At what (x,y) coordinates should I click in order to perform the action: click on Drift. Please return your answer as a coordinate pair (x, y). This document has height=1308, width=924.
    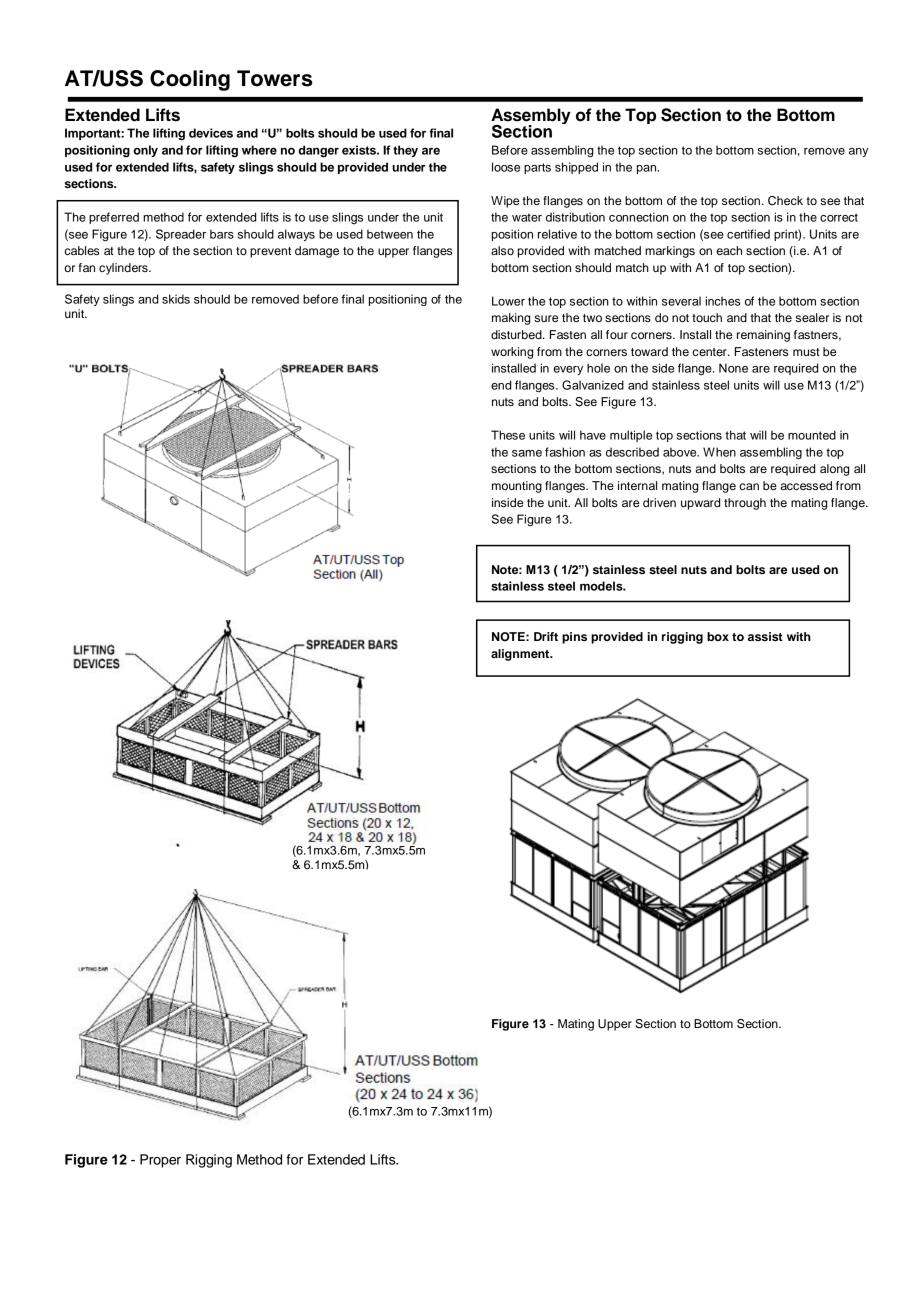
    Looking at the image, I should click on (546, 636).
